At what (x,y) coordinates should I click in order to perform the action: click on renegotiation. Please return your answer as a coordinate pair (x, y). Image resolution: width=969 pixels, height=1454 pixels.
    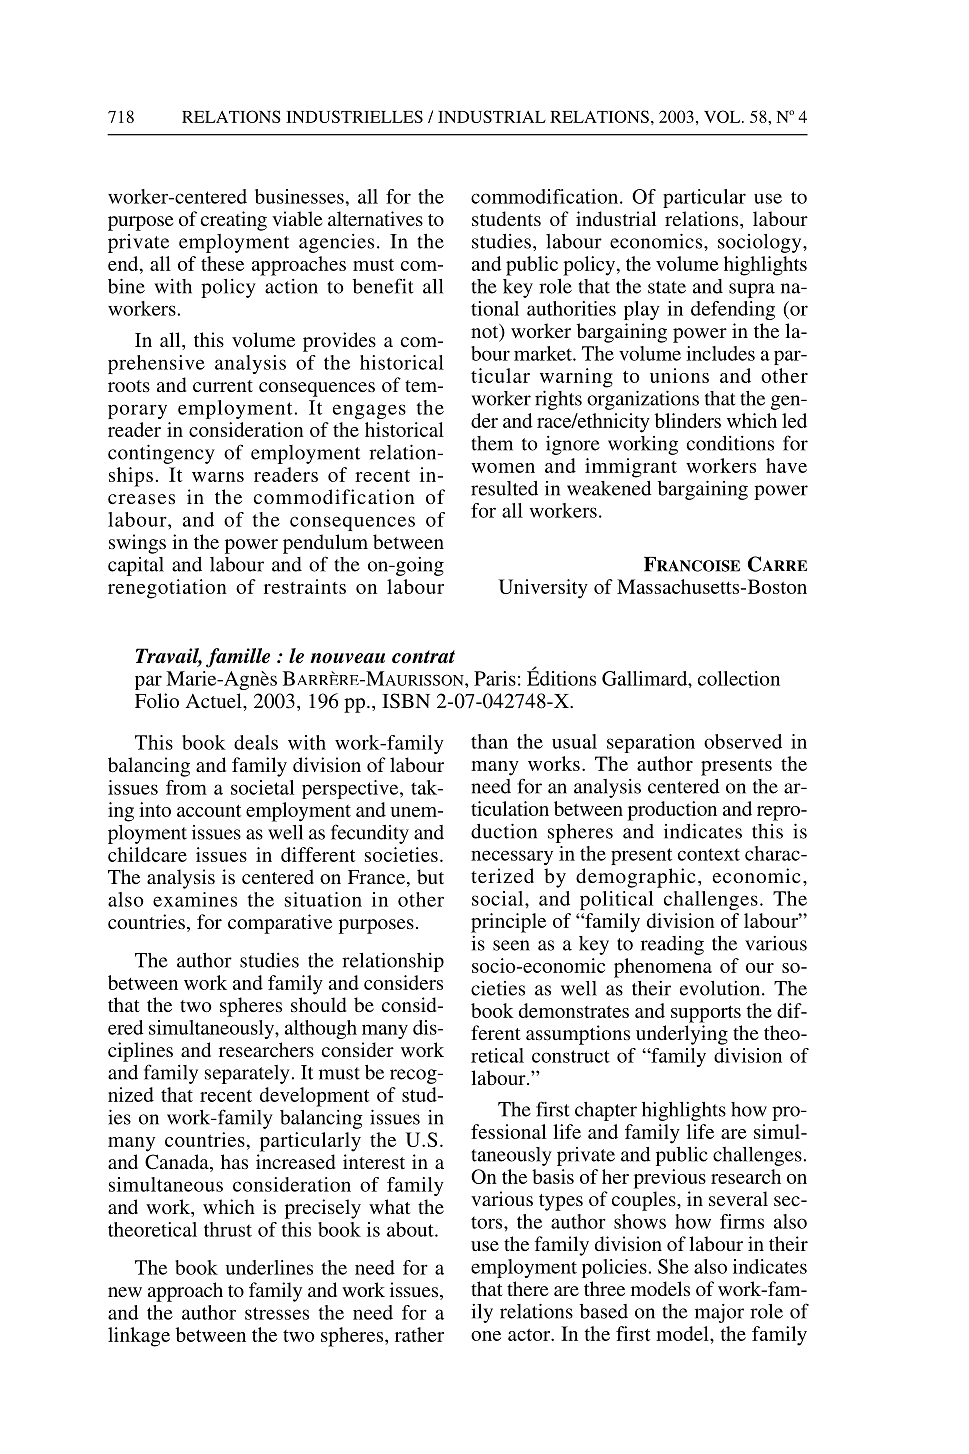
    Looking at the image, I should click on (167, 589).
